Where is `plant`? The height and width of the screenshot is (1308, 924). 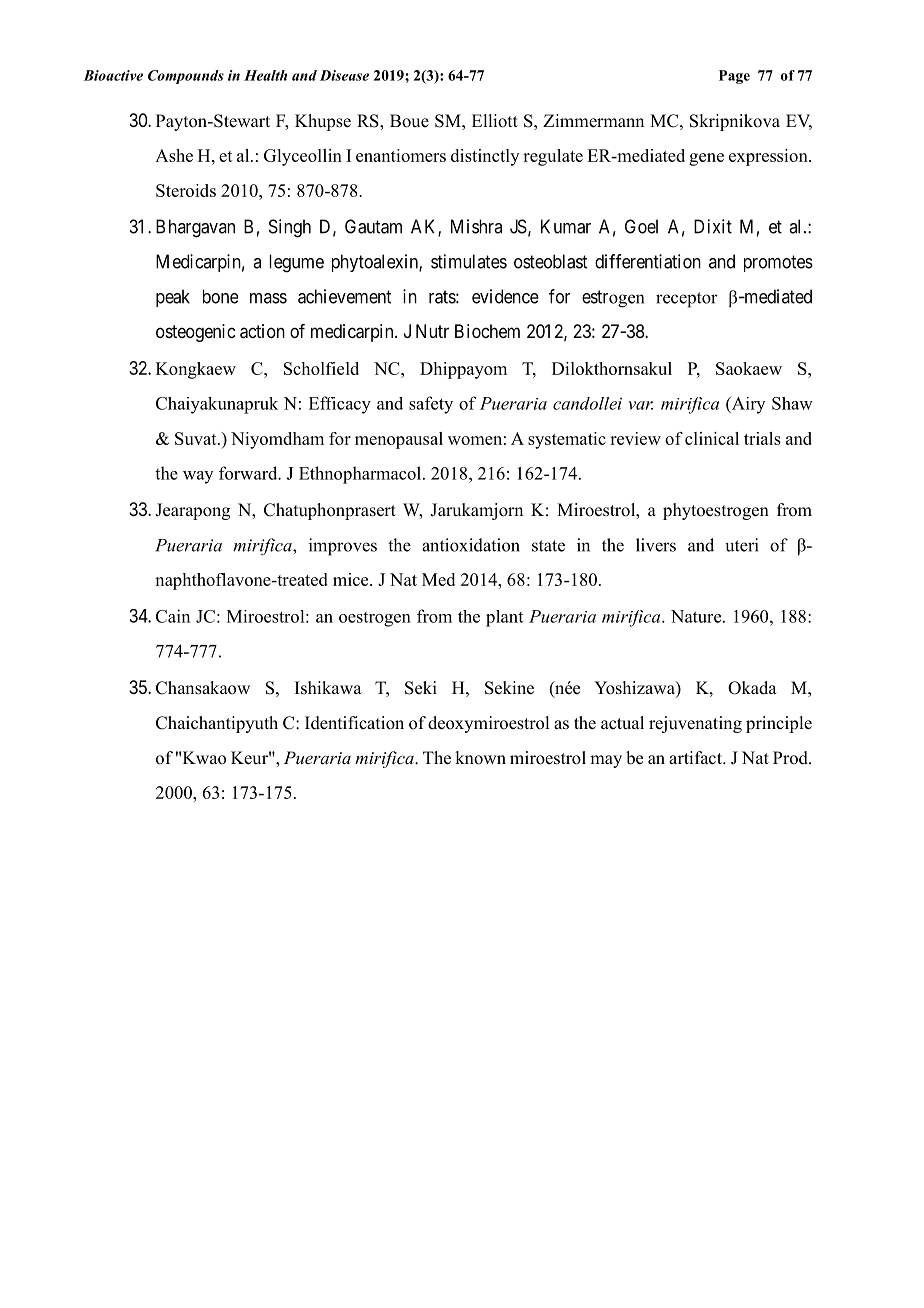
plant is located at coordinates (504, 618).
